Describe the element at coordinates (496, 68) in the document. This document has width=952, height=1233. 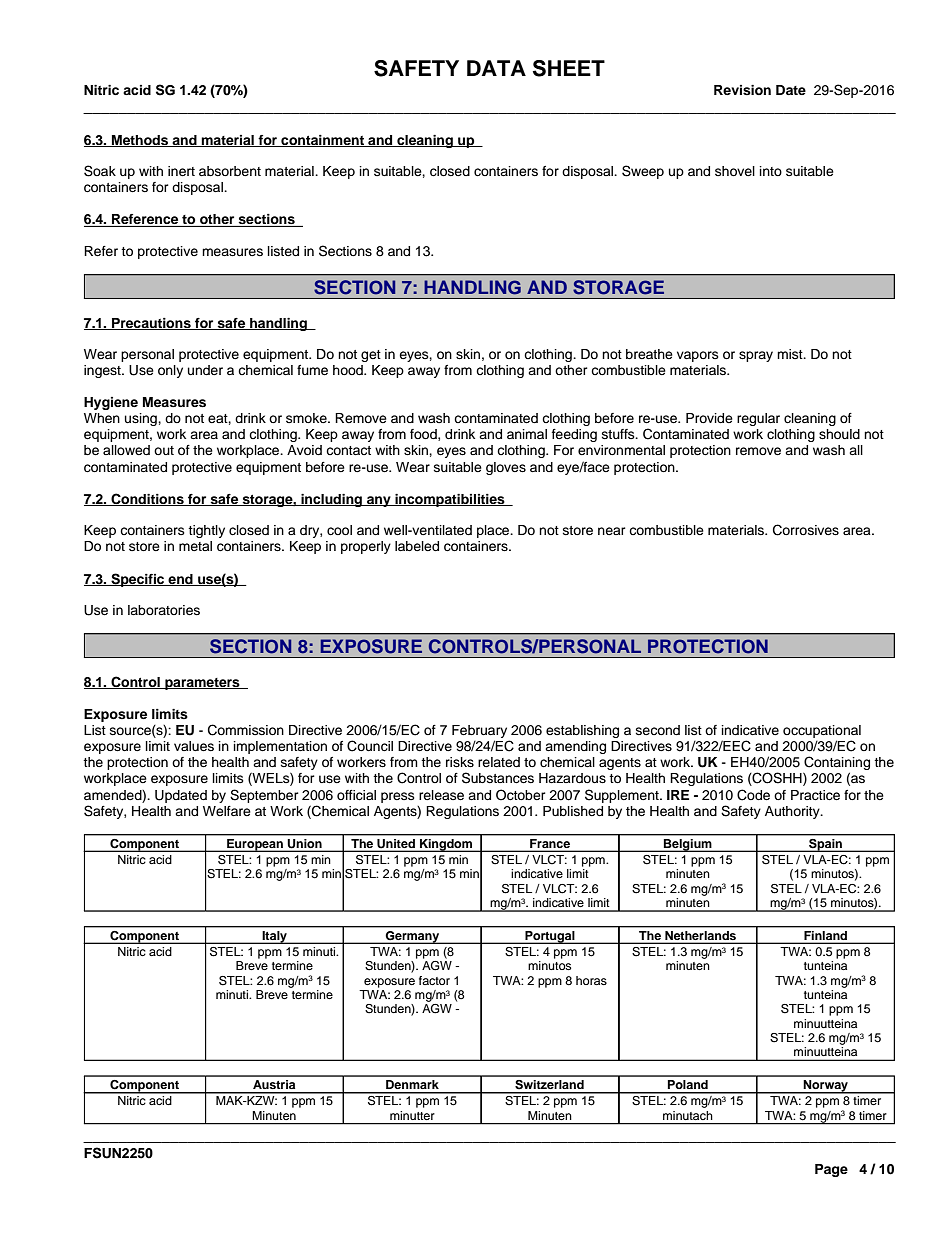
I see `DATA` at that location.
